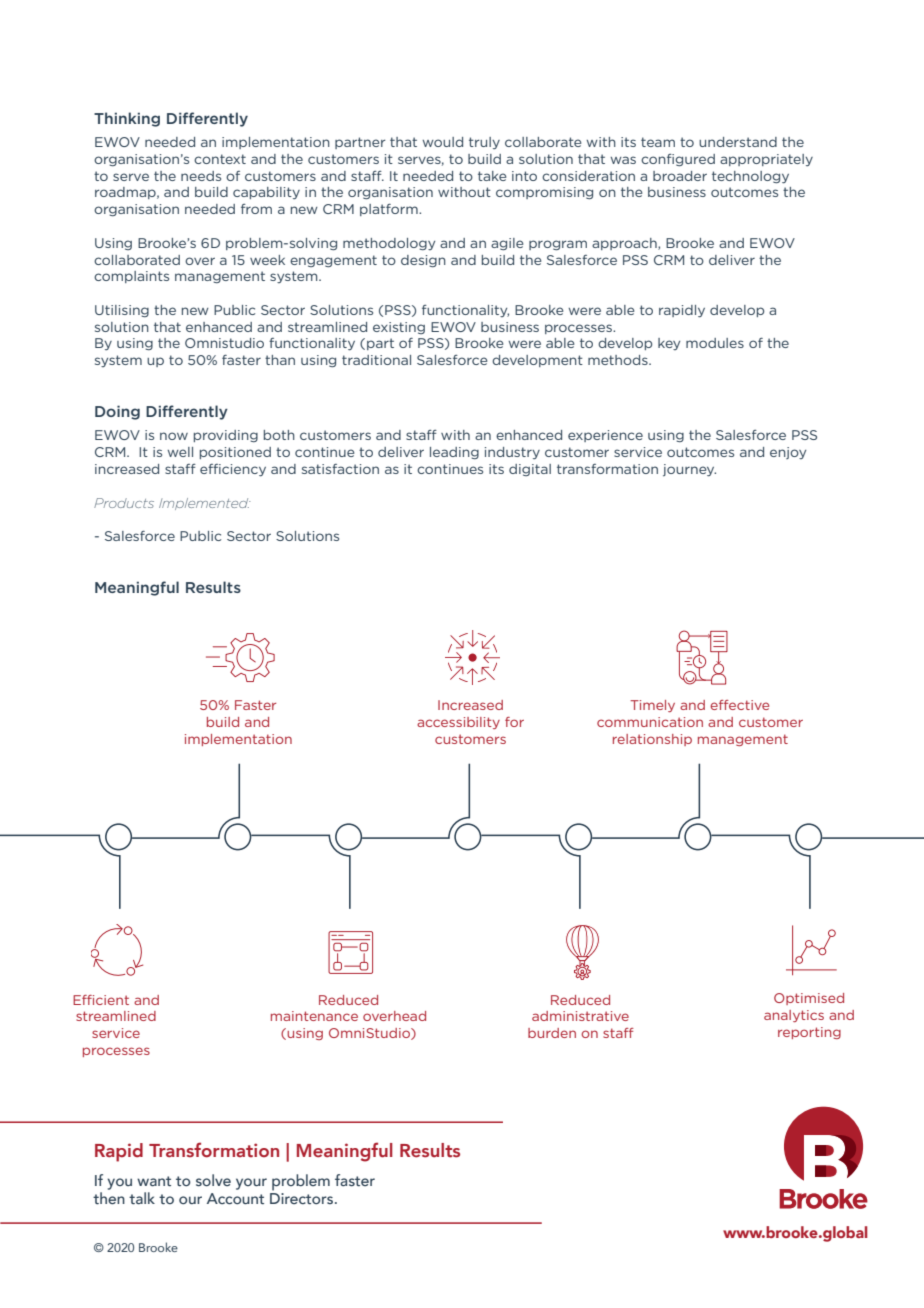  Describe the element at coordinates (739, 705) in the screenshot. I see `effective` at that location.
